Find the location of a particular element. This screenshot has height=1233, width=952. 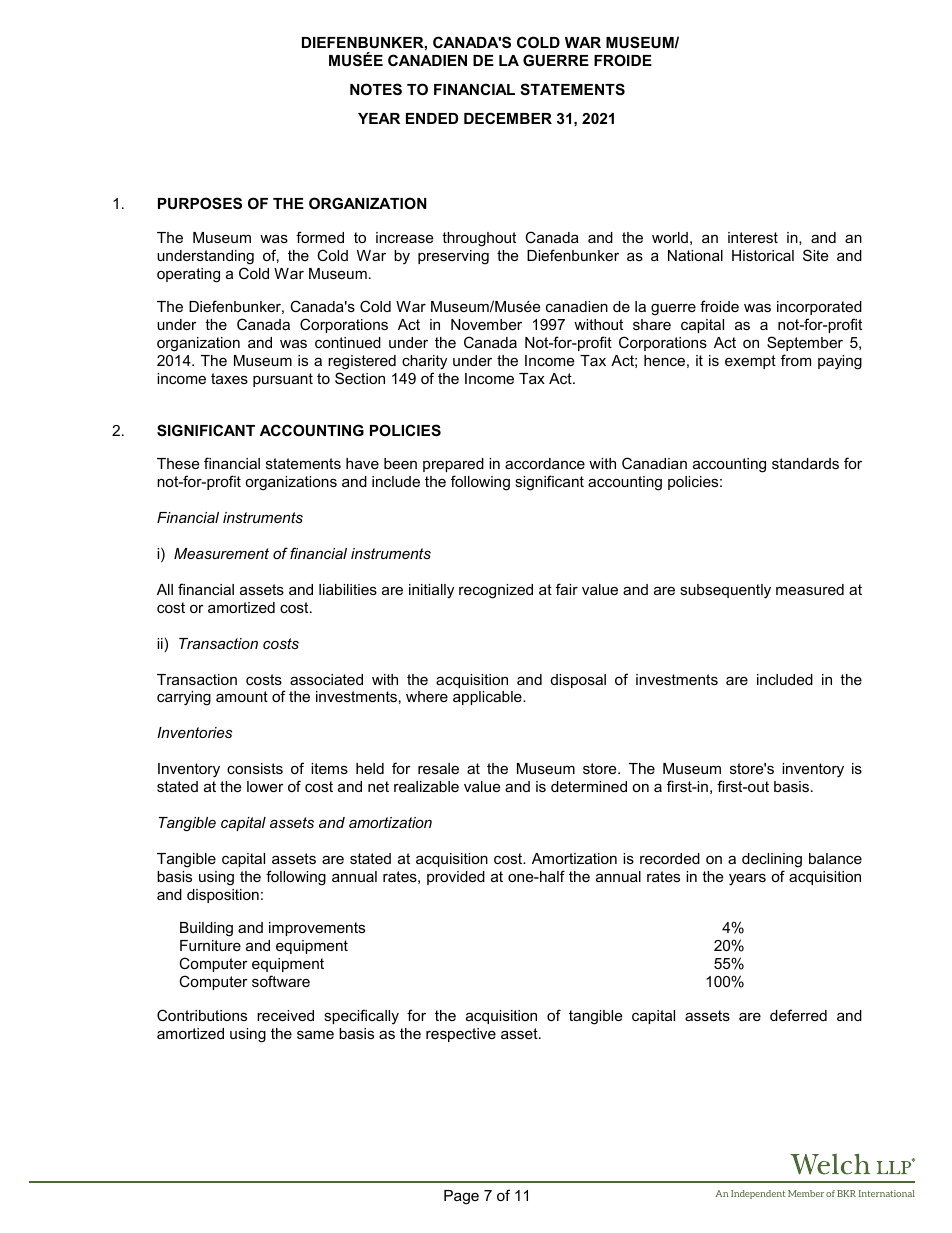

exempt is located at coordinates (750, 362).
